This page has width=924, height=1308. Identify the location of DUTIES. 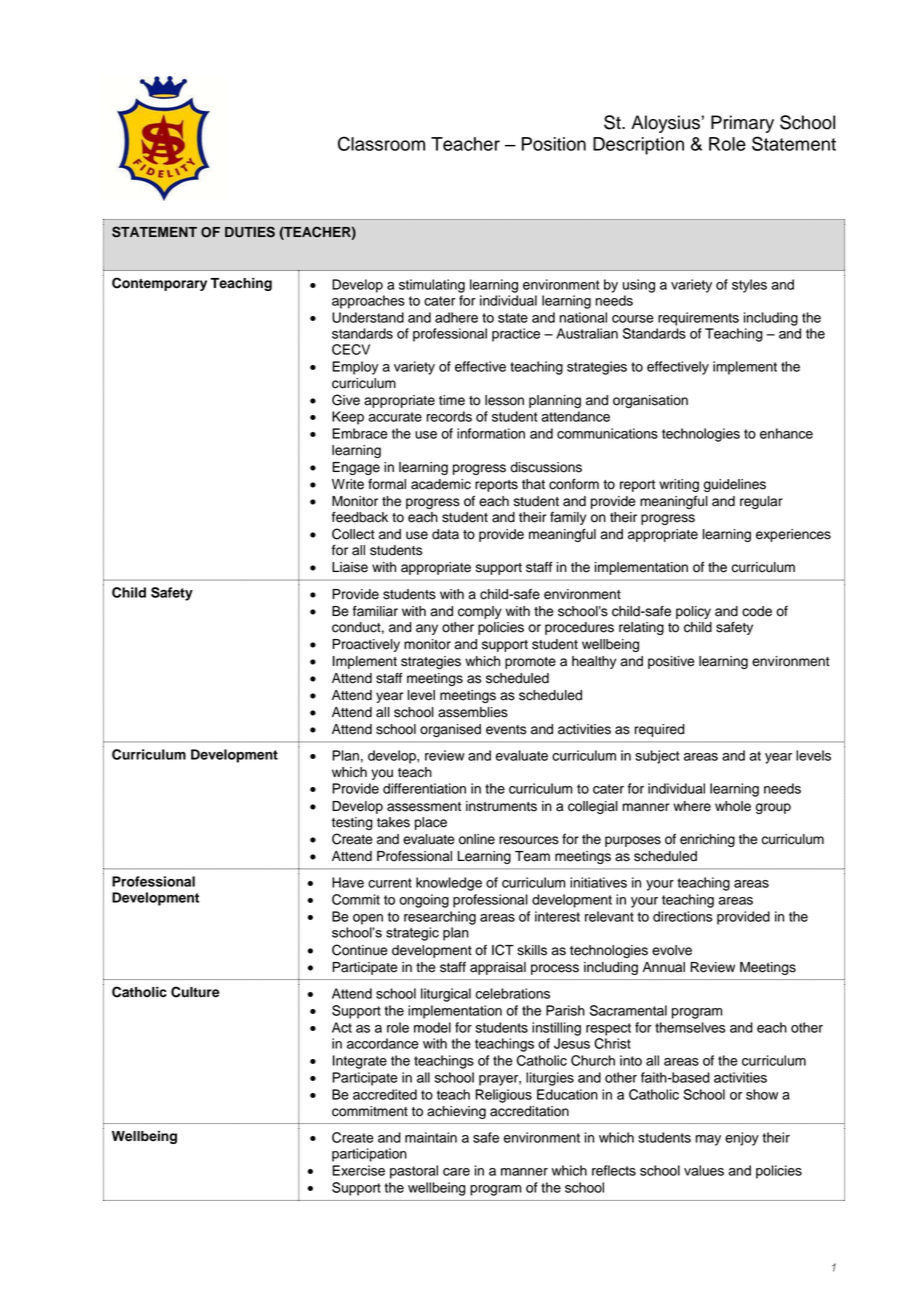
(250, 232).
